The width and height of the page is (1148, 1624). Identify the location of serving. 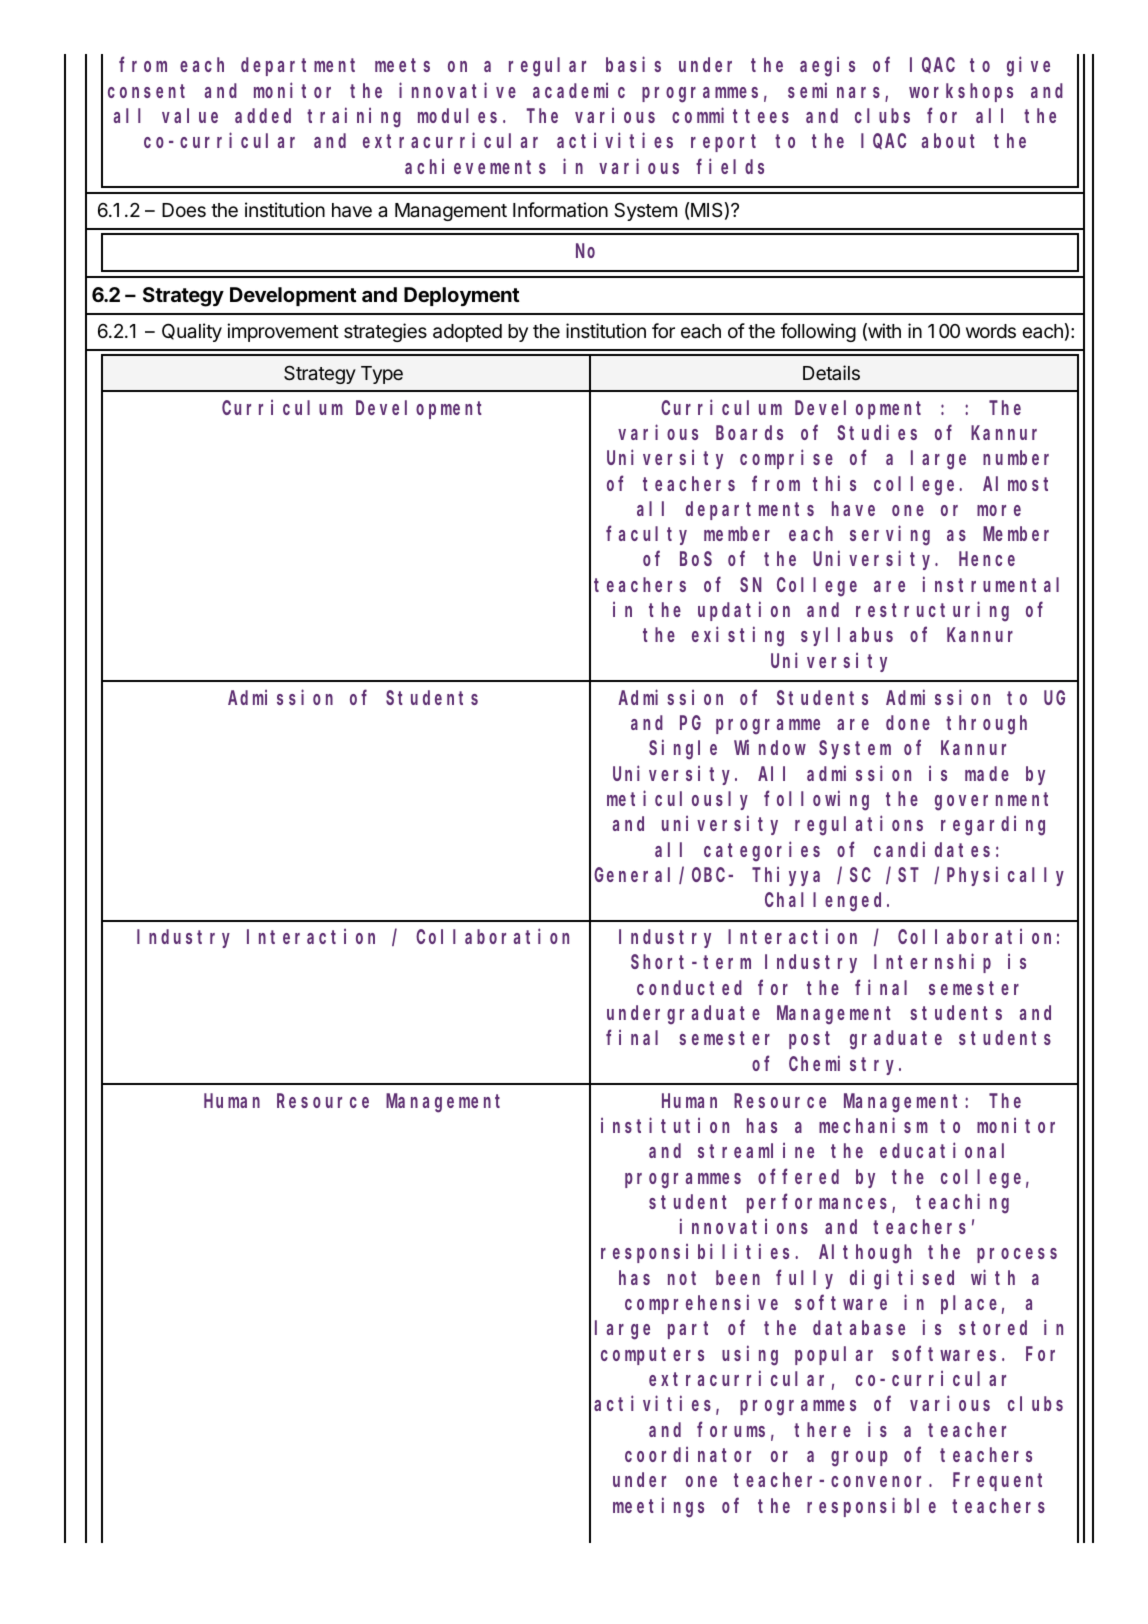
(890, 536).
